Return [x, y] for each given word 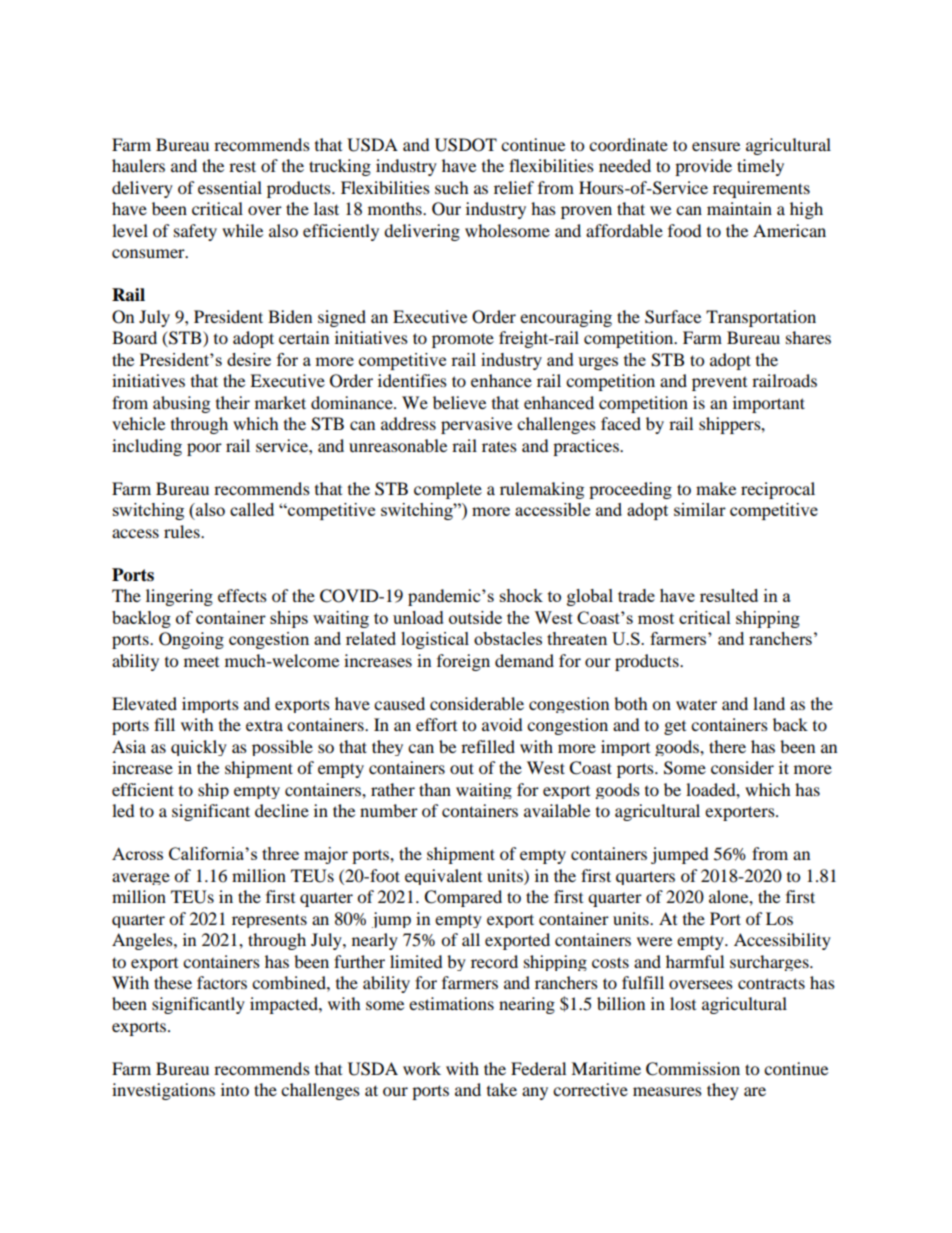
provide [703, 167]
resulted [729, 595]
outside [475, 617]
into [235, 1089]
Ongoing [191, 640]
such [452, 187]
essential [230, 187]
